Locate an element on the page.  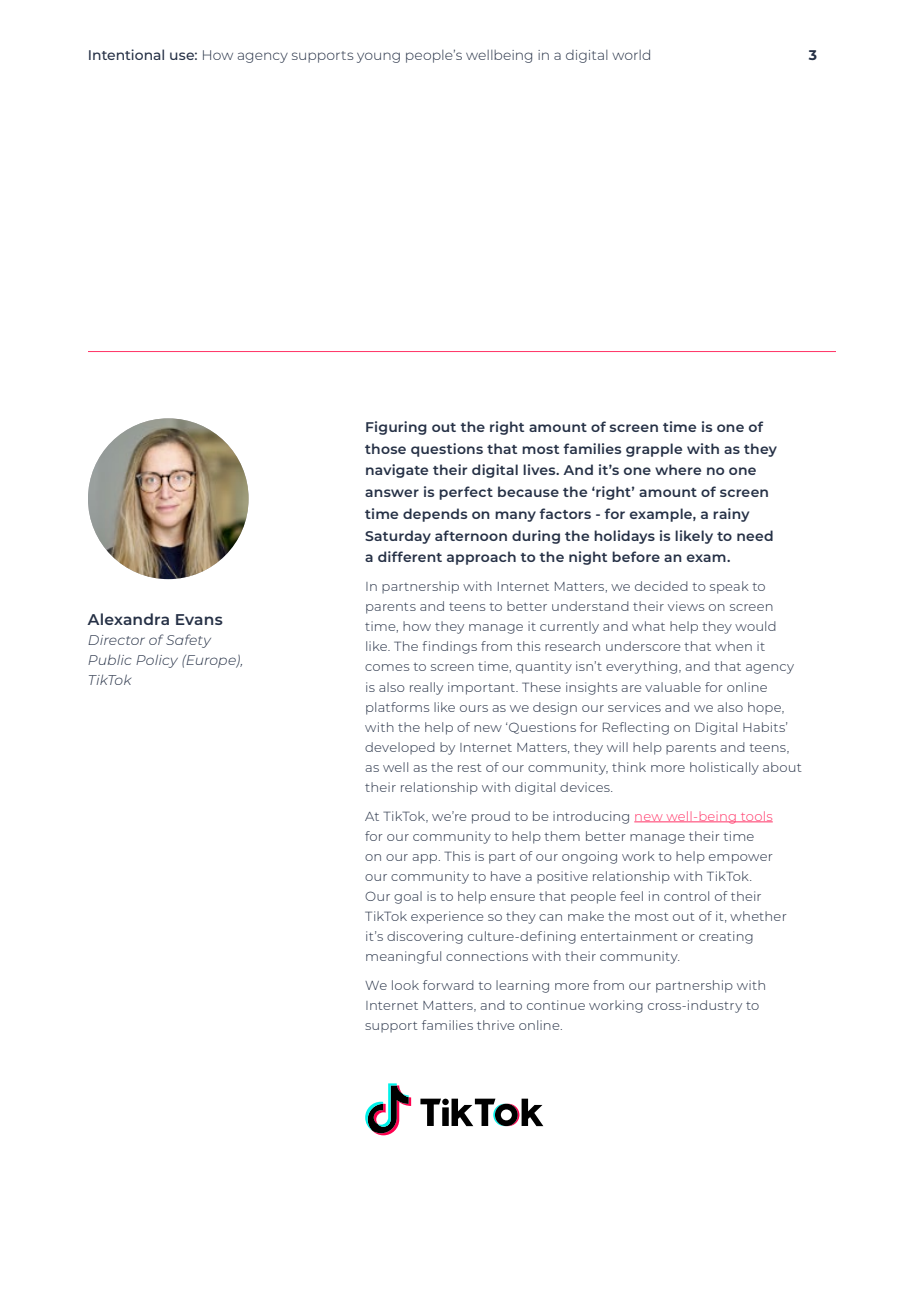
young is located at coordinates (378, 57).
